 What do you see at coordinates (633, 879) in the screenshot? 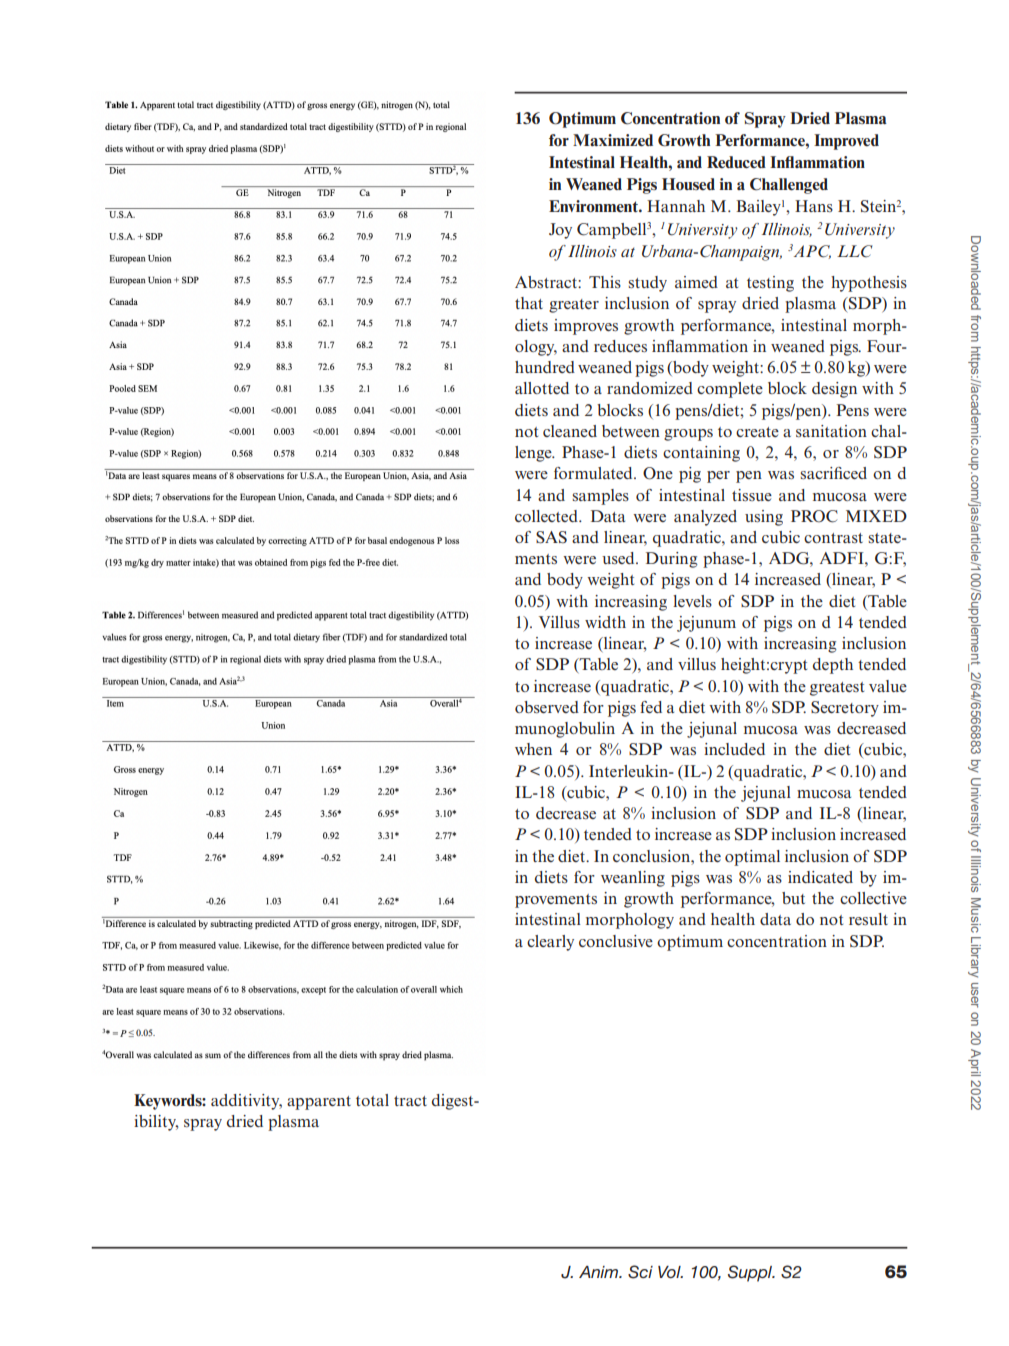
I see `weanling` at bounding box center [633, 879].
